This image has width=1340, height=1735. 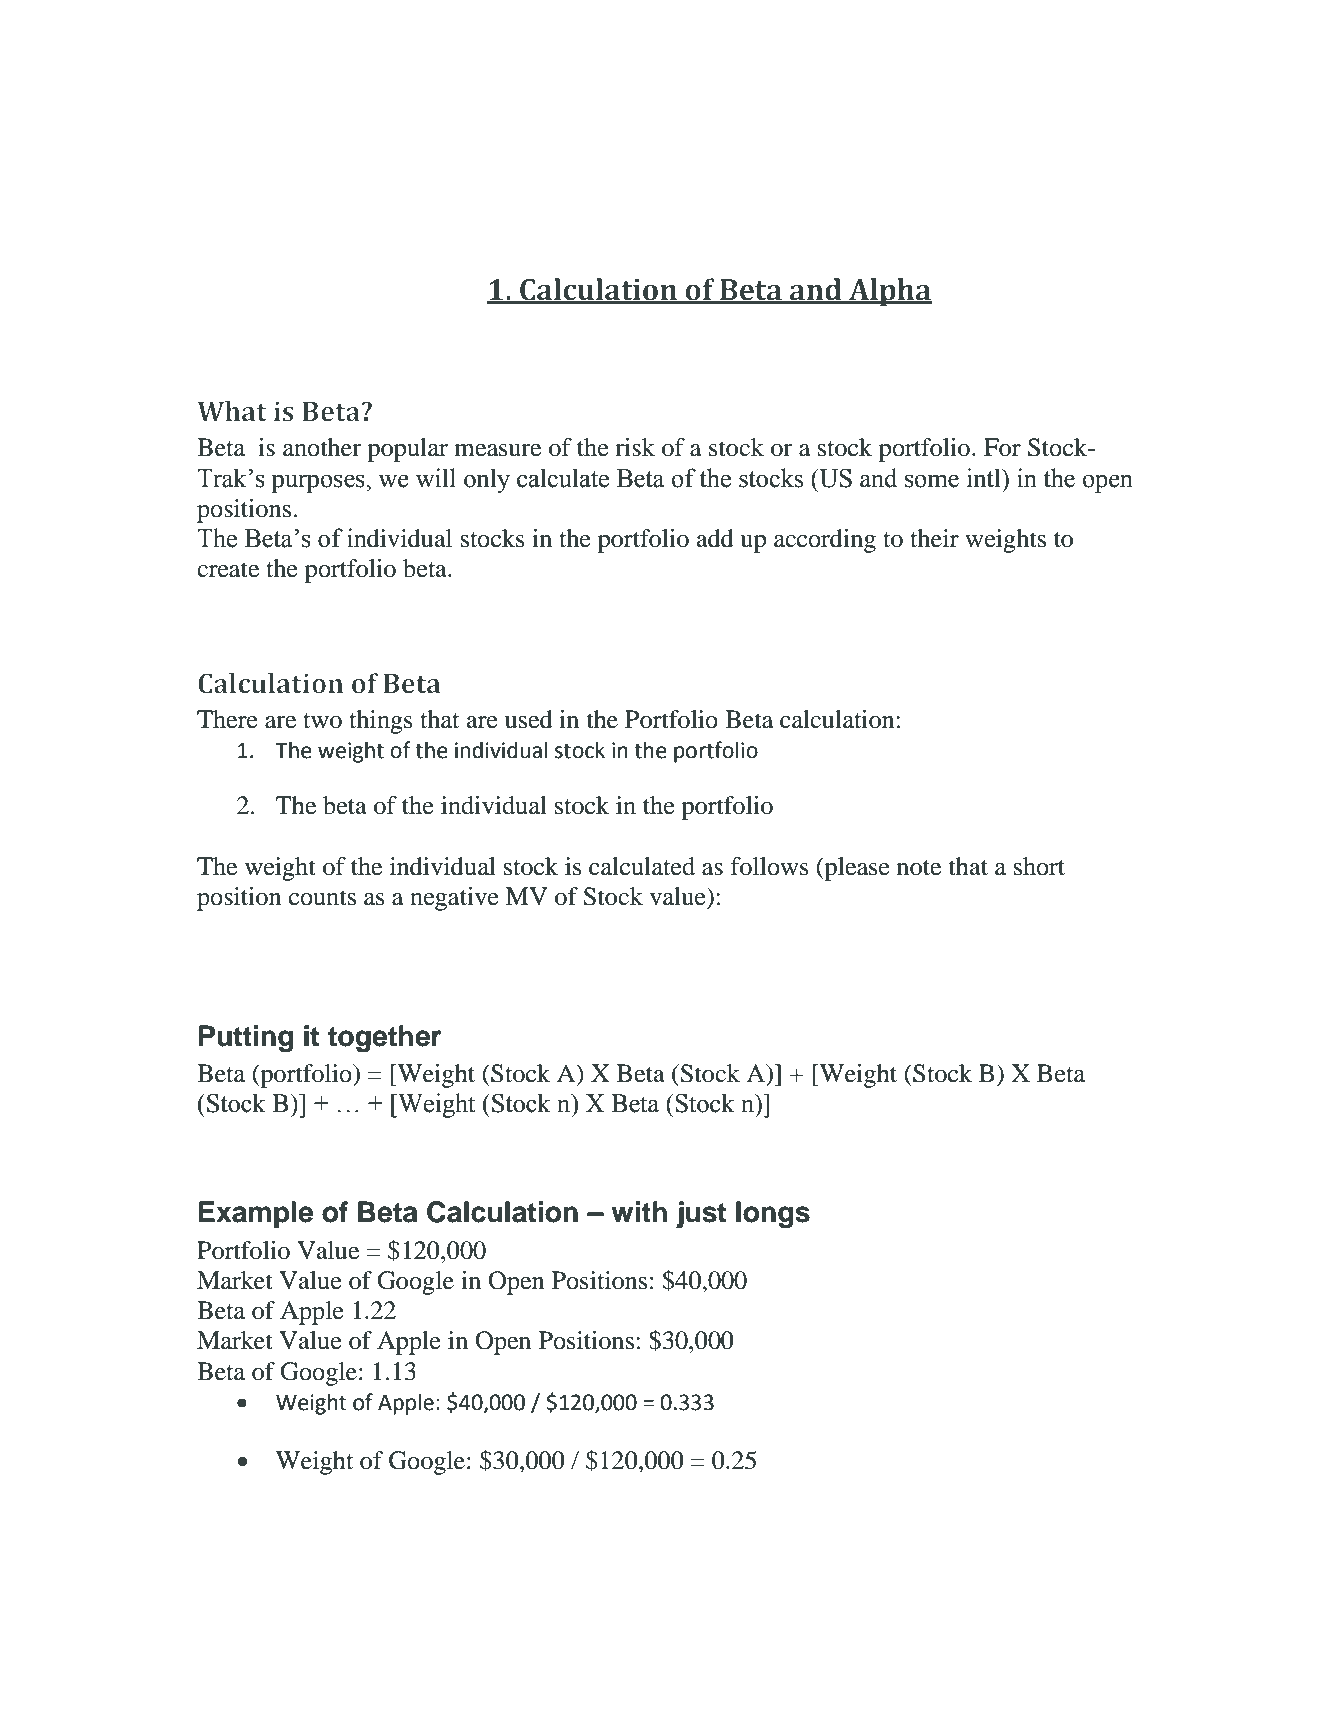 I want to click on What, so click(x=232, y=411).
